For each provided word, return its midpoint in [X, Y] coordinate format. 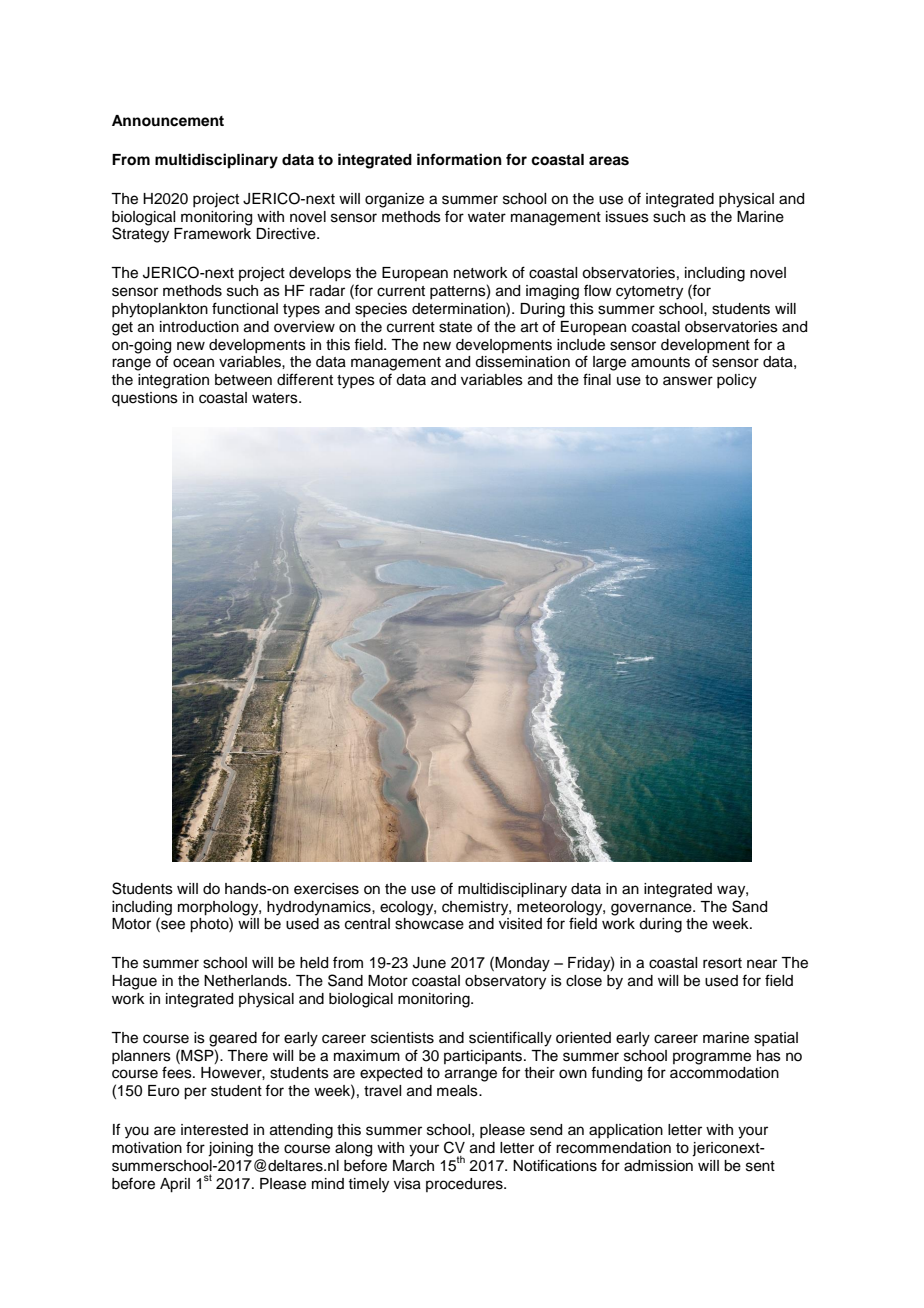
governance [652, 909]
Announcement [168, 121]
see [172, 926]
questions [145, 399]
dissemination [522, 362]
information [459, 159]
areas [609, 161]
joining [230, 1149]
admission [658, 1166]
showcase [429, 924]
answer [688, 381]
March [413, 1166]
